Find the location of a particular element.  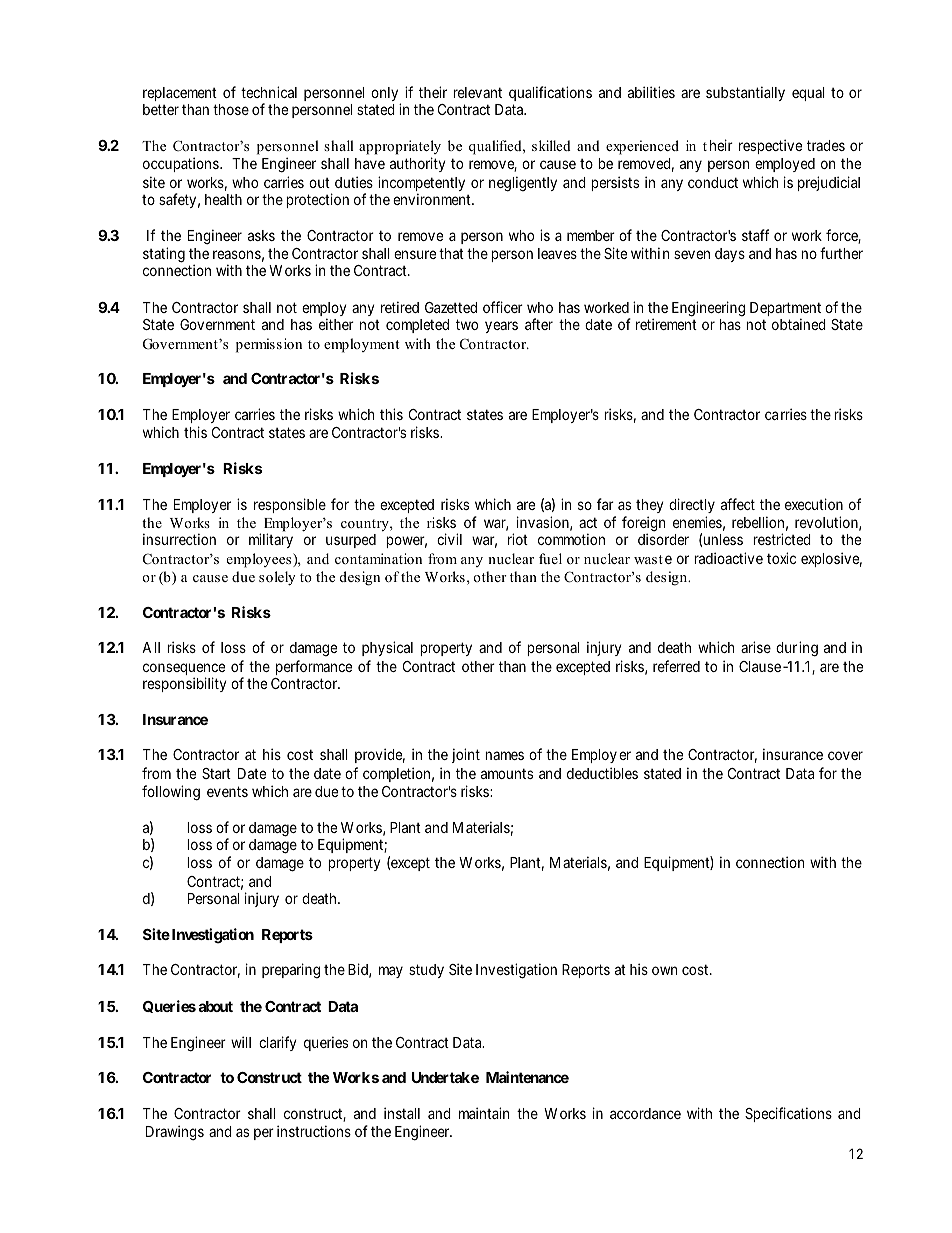

maintain is located at coordinates (484, 1113).
